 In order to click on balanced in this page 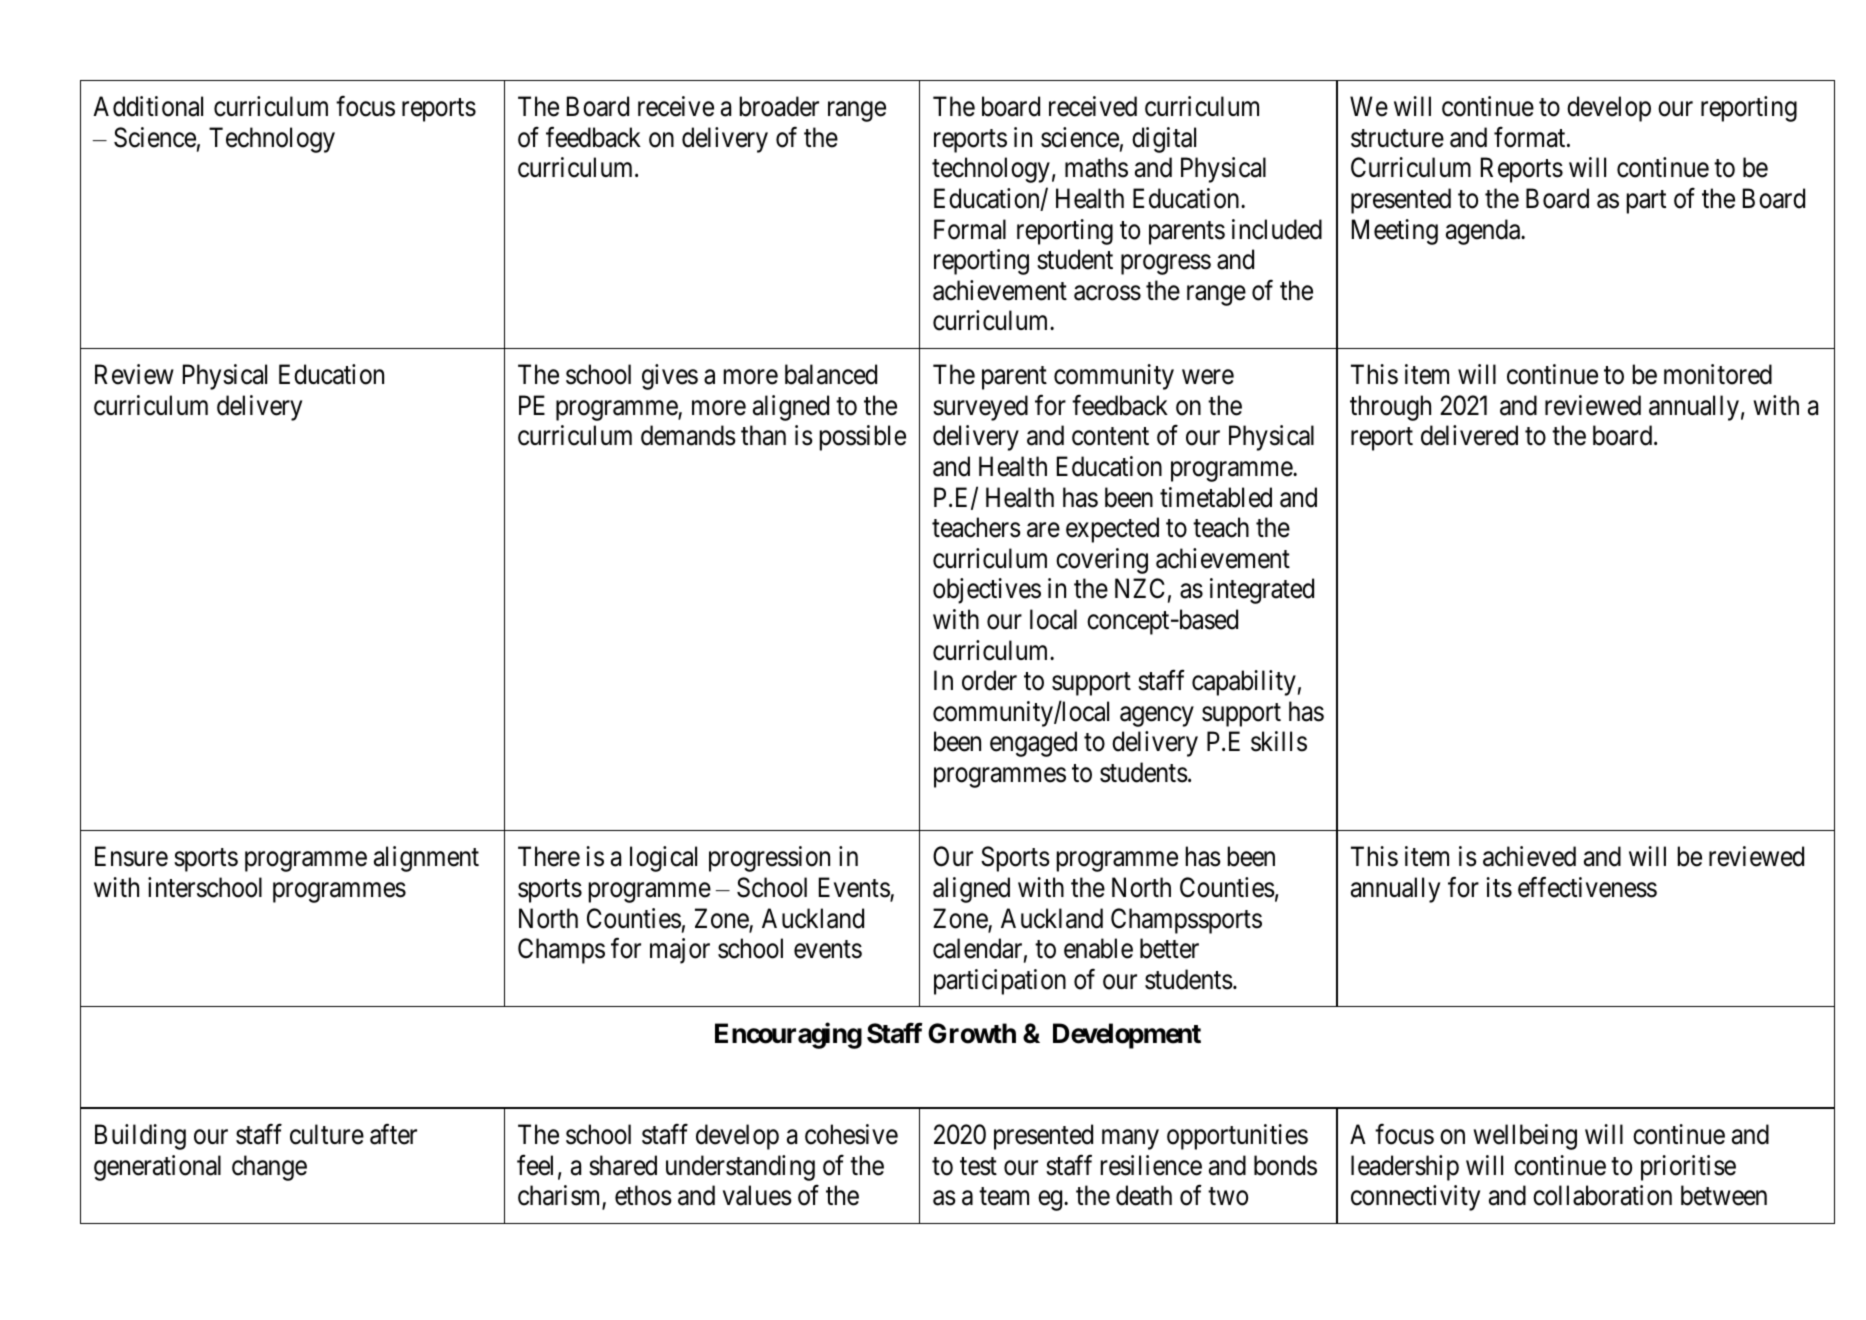, I will do `click(831, 374)`.
